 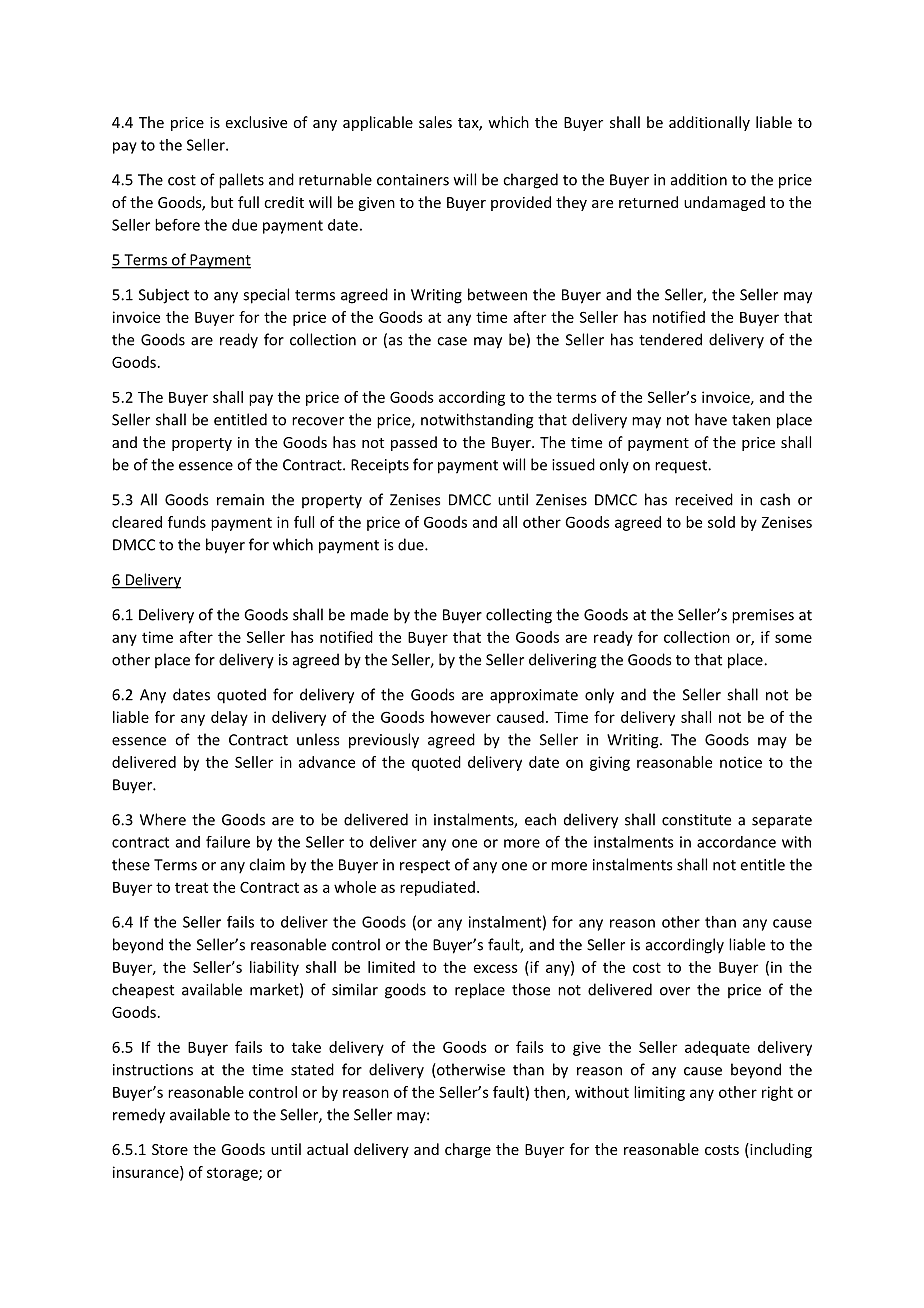 I want to click on Store, so click(x=170, y=1149).
